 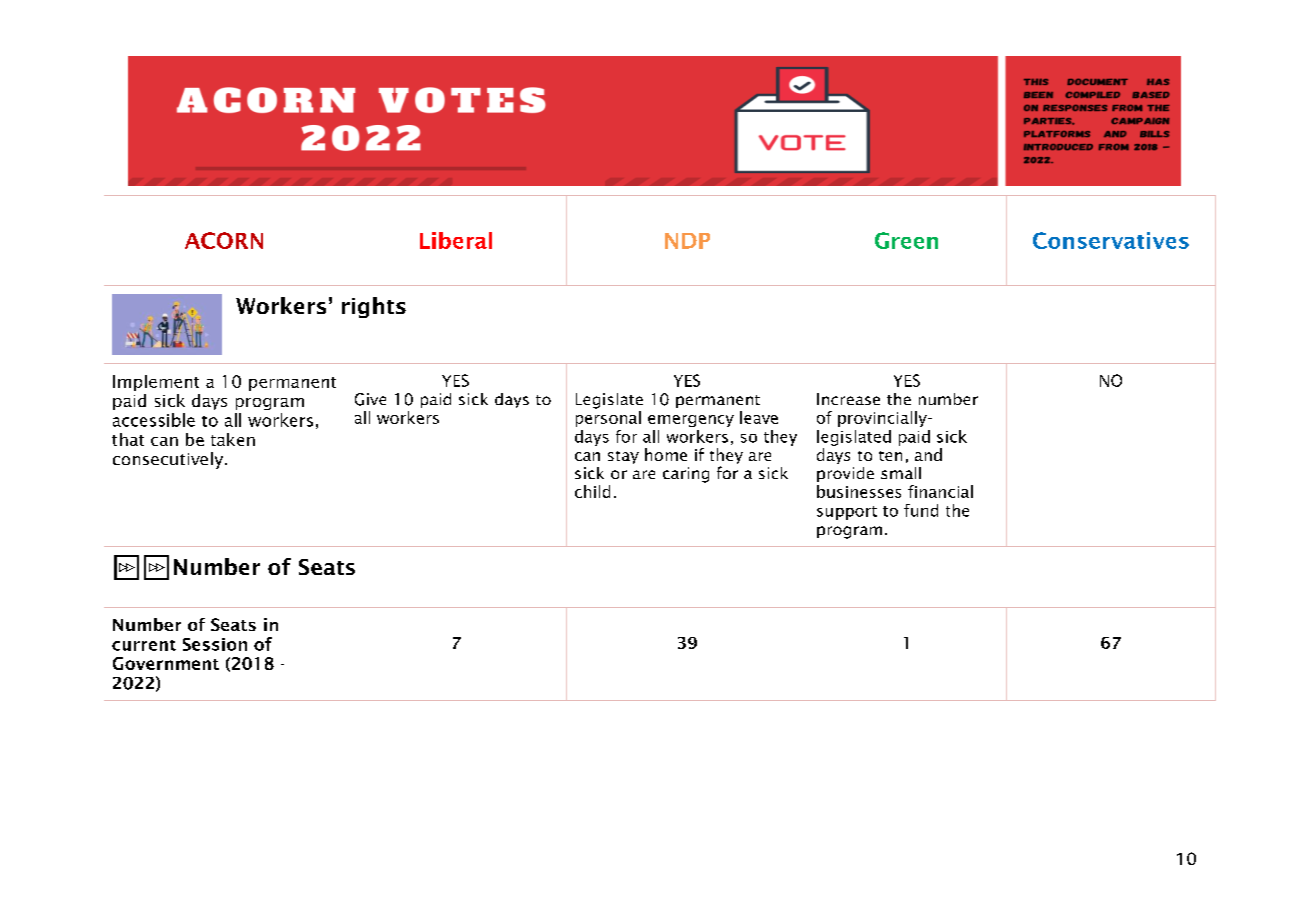 What do you see at coordinates (215, 644) in the screenshot?
I see `Session` at bounding box center [215, 644].
